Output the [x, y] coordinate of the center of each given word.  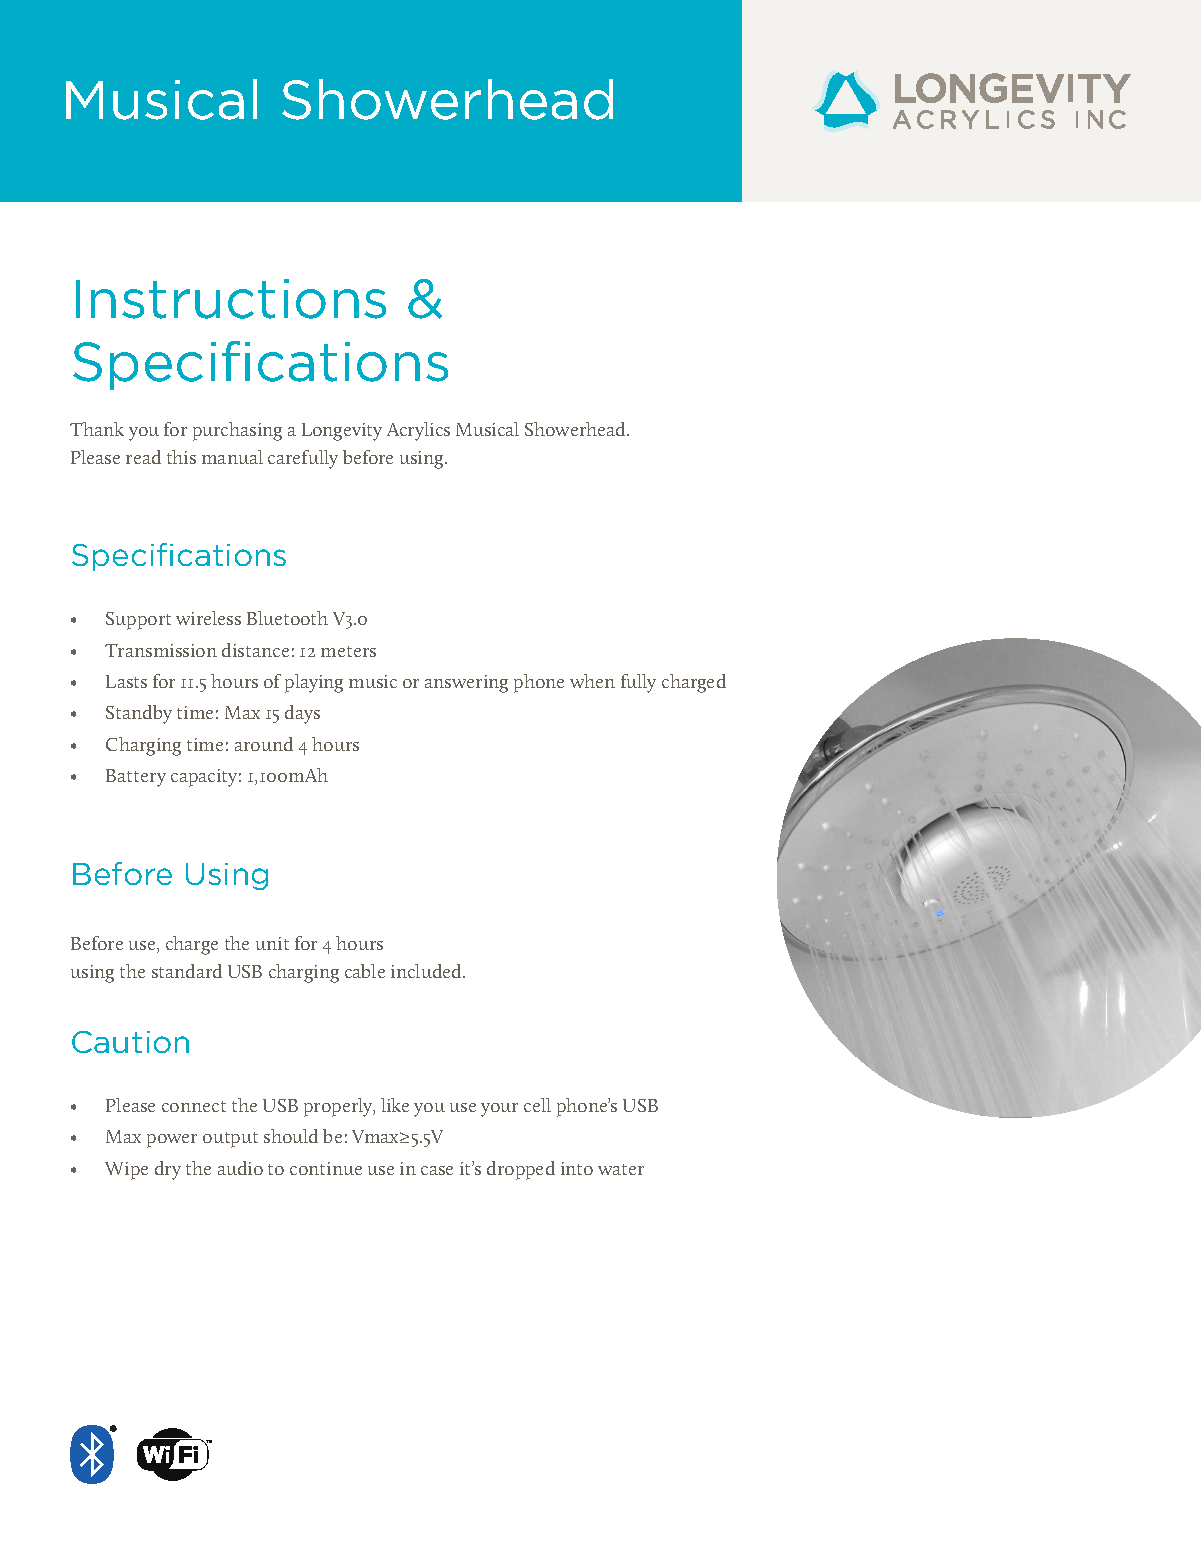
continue [326, 1168]
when [592, 681]
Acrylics [418, 431]
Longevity [342, 432]
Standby [139, 714]
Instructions [231, 299]
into [577, 1168]
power [172, 1141]
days [302, 714]
